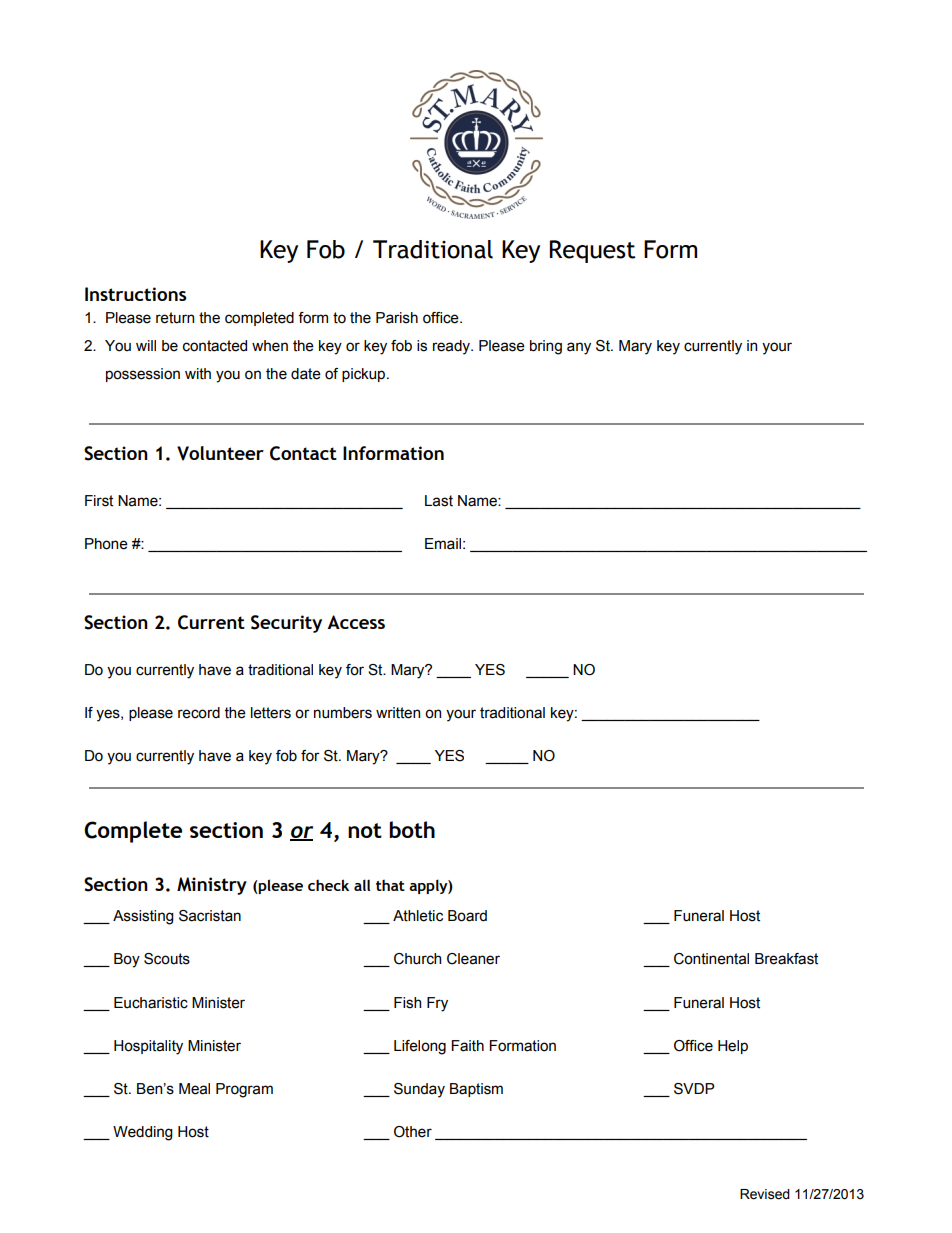 This document has height=1233, width=952. What do you see at coordinates (397, 318) in the document?
I see `Parish` at bounding box center [397, 318].
